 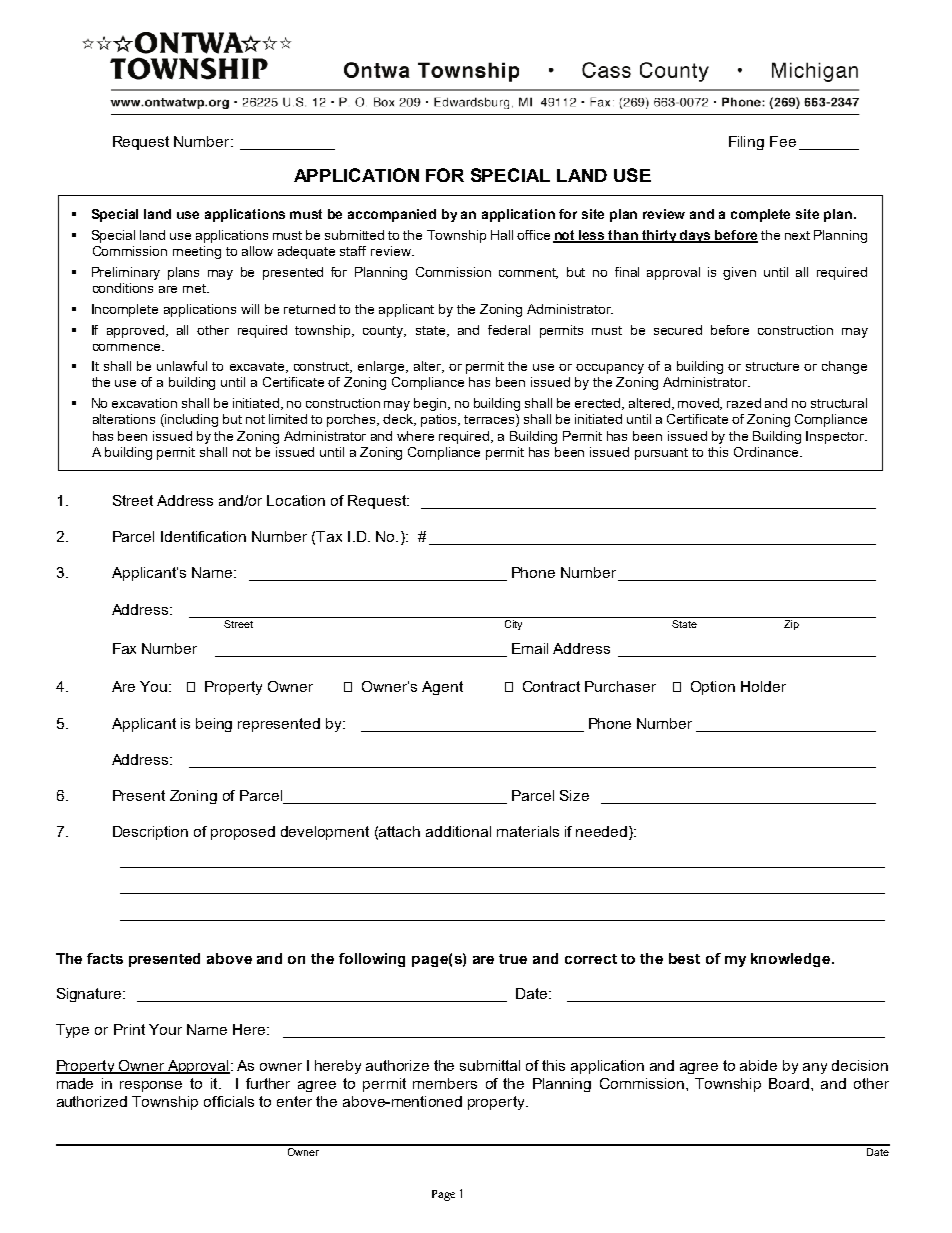 I want to click on excavation, so click(x=144, y=403).
